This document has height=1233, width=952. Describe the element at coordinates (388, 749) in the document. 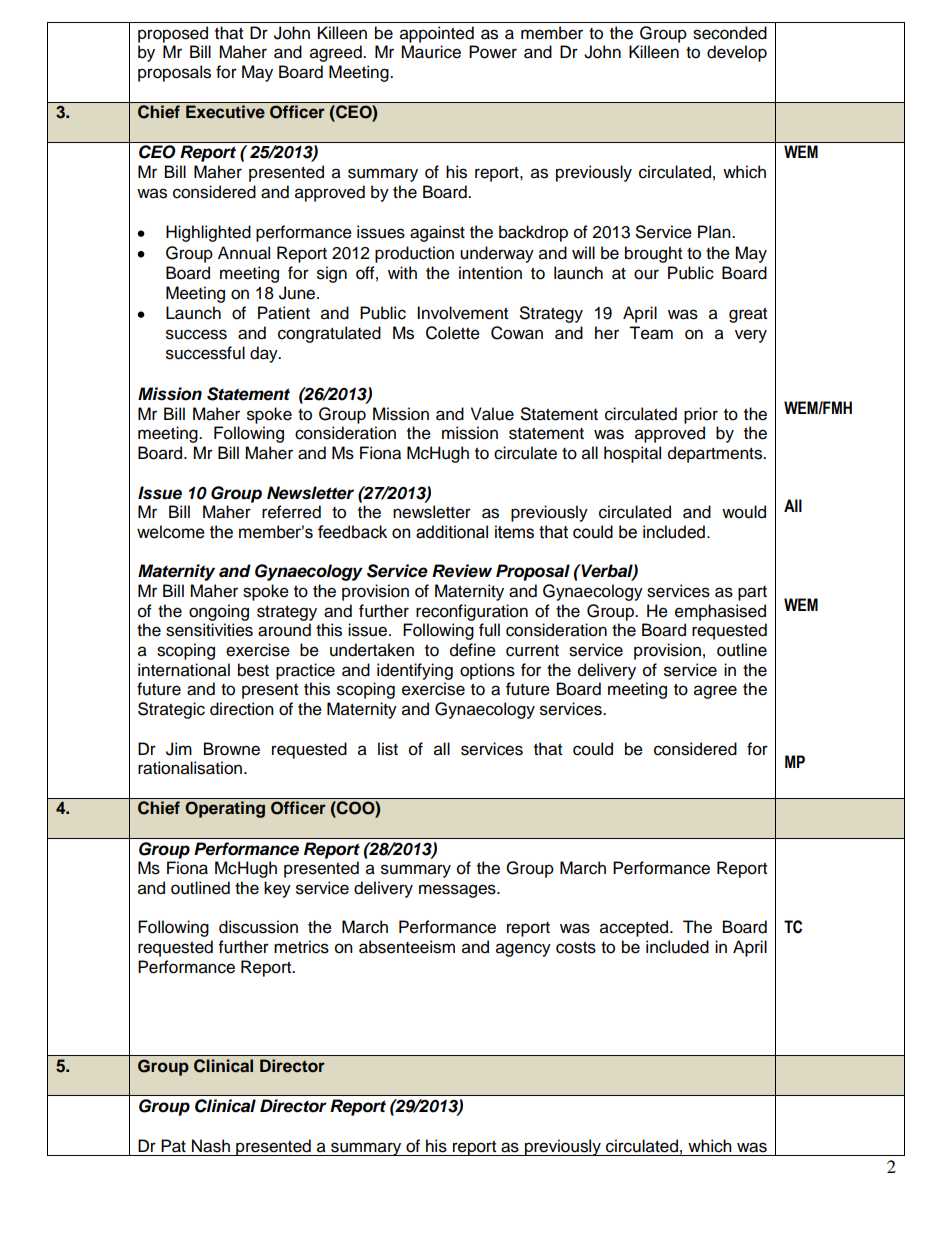

I see `list` at that location.
